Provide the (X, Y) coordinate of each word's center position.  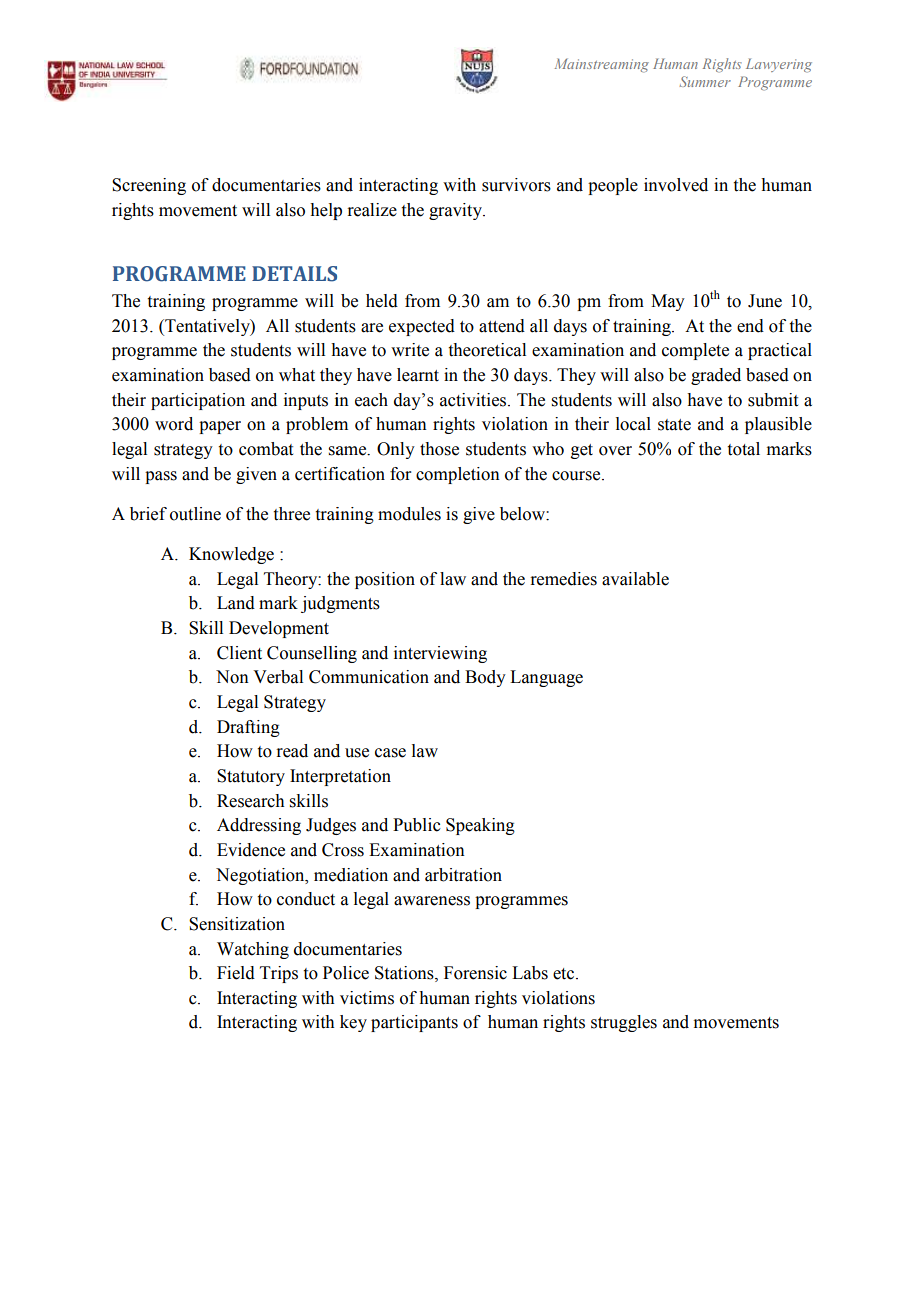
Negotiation (261, 876)
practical (780, 351)
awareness (432, 901)
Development (279, 629)
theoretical (487, 350)
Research (250, 801)
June (765, 301)
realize (372, 210)
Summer (705, 81)
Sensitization (237, 924)
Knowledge (231, 555)
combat (266, 449)
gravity (456, 211)
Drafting (248, 728)
